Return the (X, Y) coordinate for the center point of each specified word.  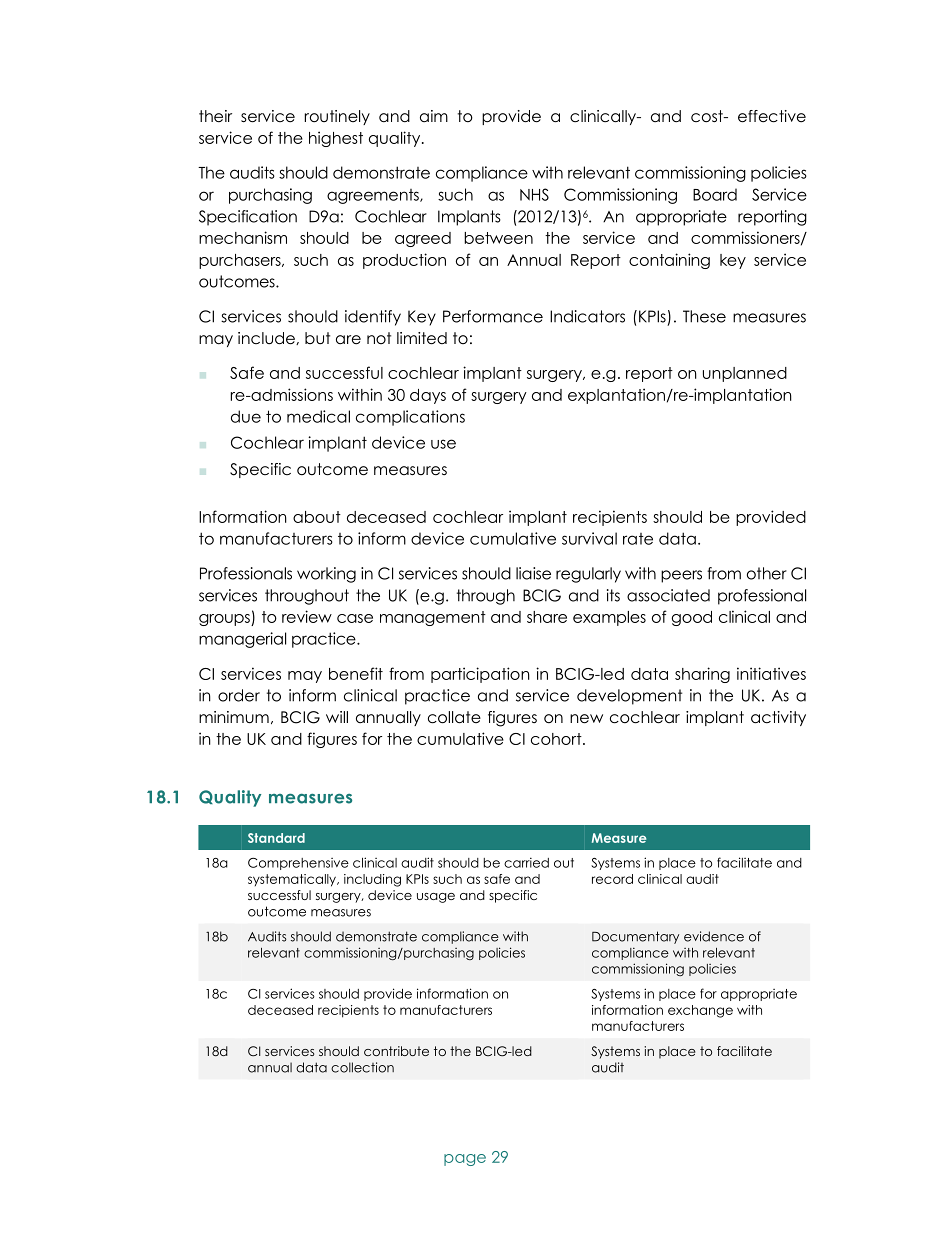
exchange (700, 1011)
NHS (534, 194)
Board (715, 194)
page (465, 1160)
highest (336, 139)
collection (362, 1067)
